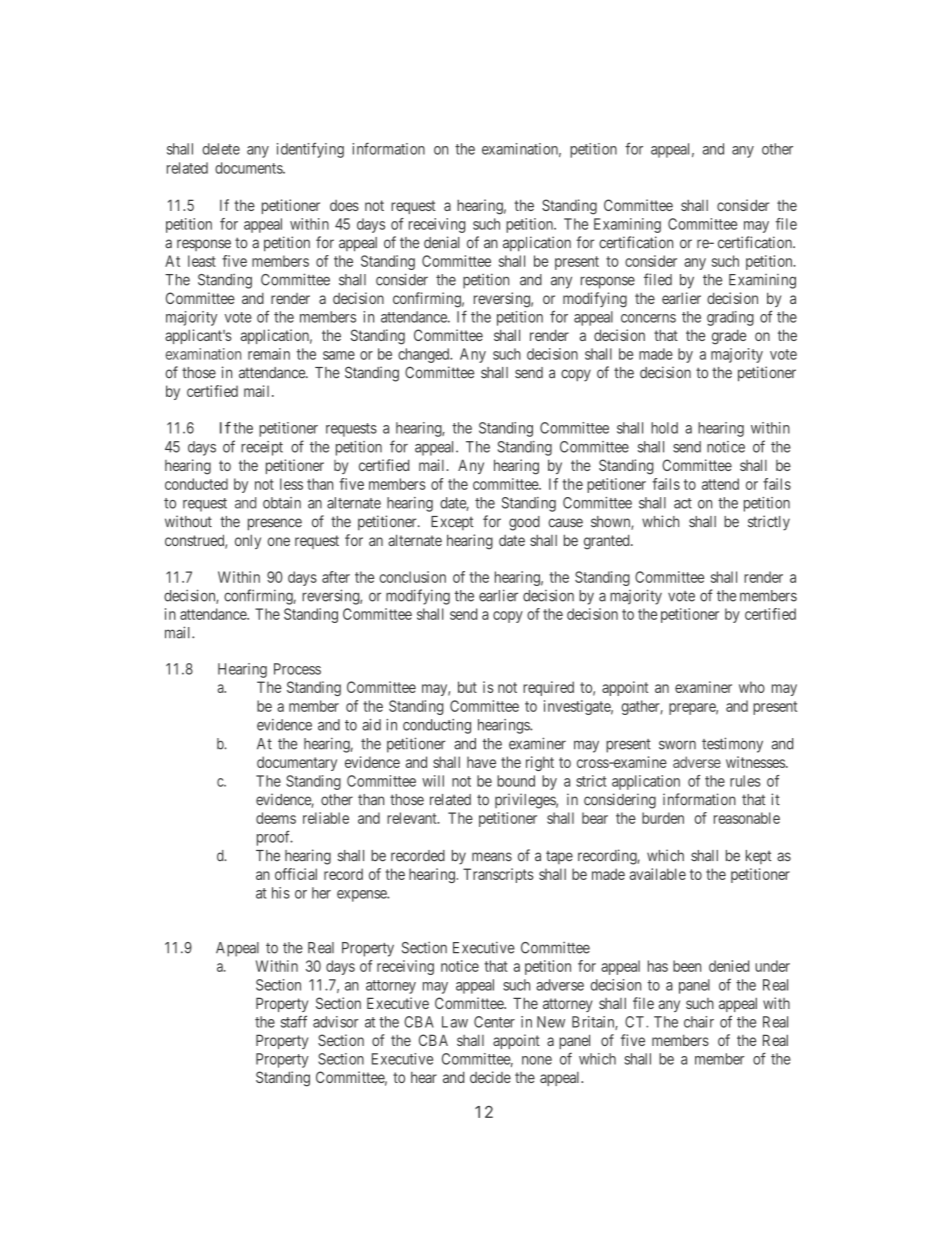 The image size is (952, 1233). What do you see at coordinates (442, 242) in the screenshot?
I see `denial` at bounding box center [442, 242].
